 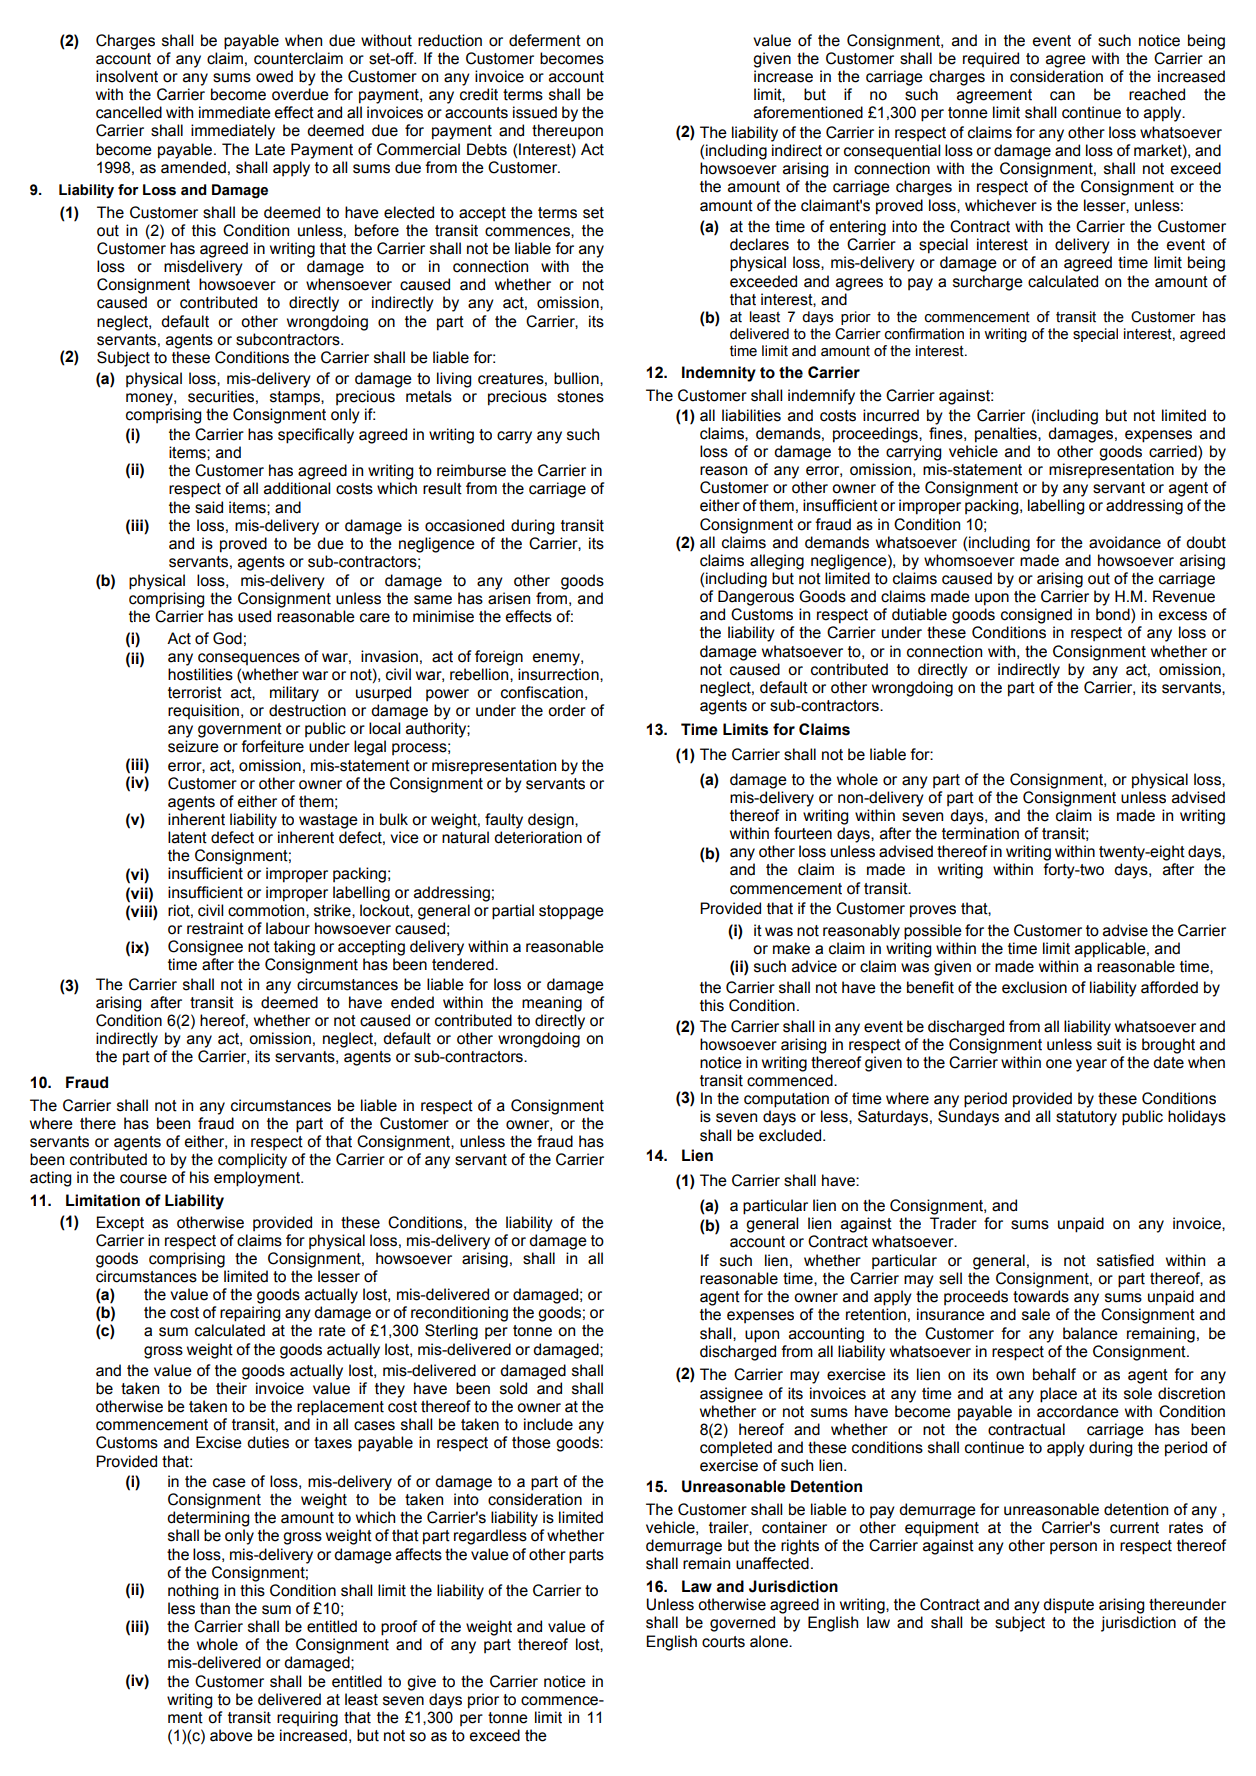 What do you see at coordinates (1036, 616) in the page?
I see `consigned` at bounding box center [1036, 616].
